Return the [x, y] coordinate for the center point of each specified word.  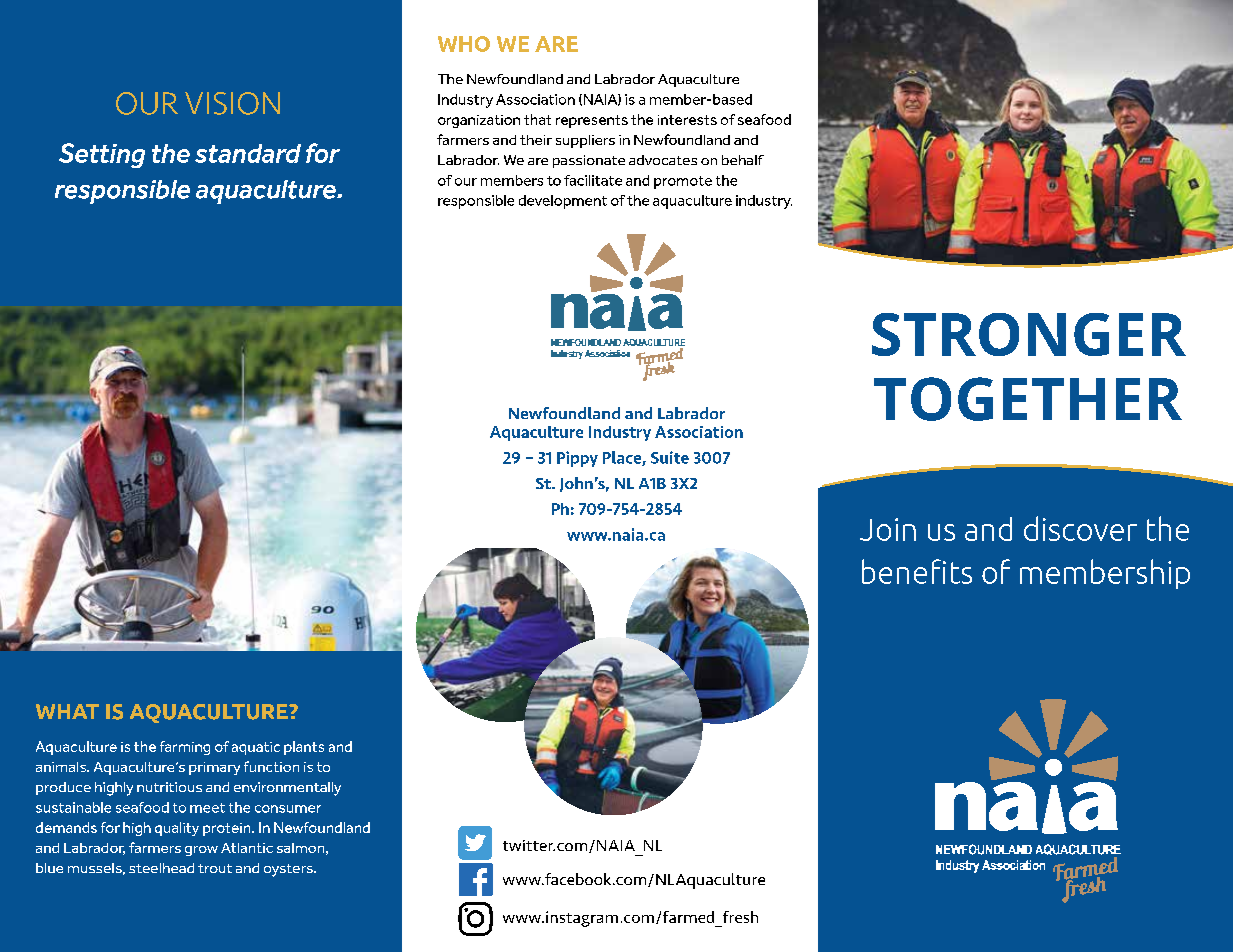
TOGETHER [1028, 399]
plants [304, 748]
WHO [464, 44]
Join [888, 529]
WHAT [67, 711]
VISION [232, 103]
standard [248, 153]
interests [687, 120]
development [563, 202]
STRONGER [1029, 334]
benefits [917, 571]
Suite [670, 457]
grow [201, 851]
